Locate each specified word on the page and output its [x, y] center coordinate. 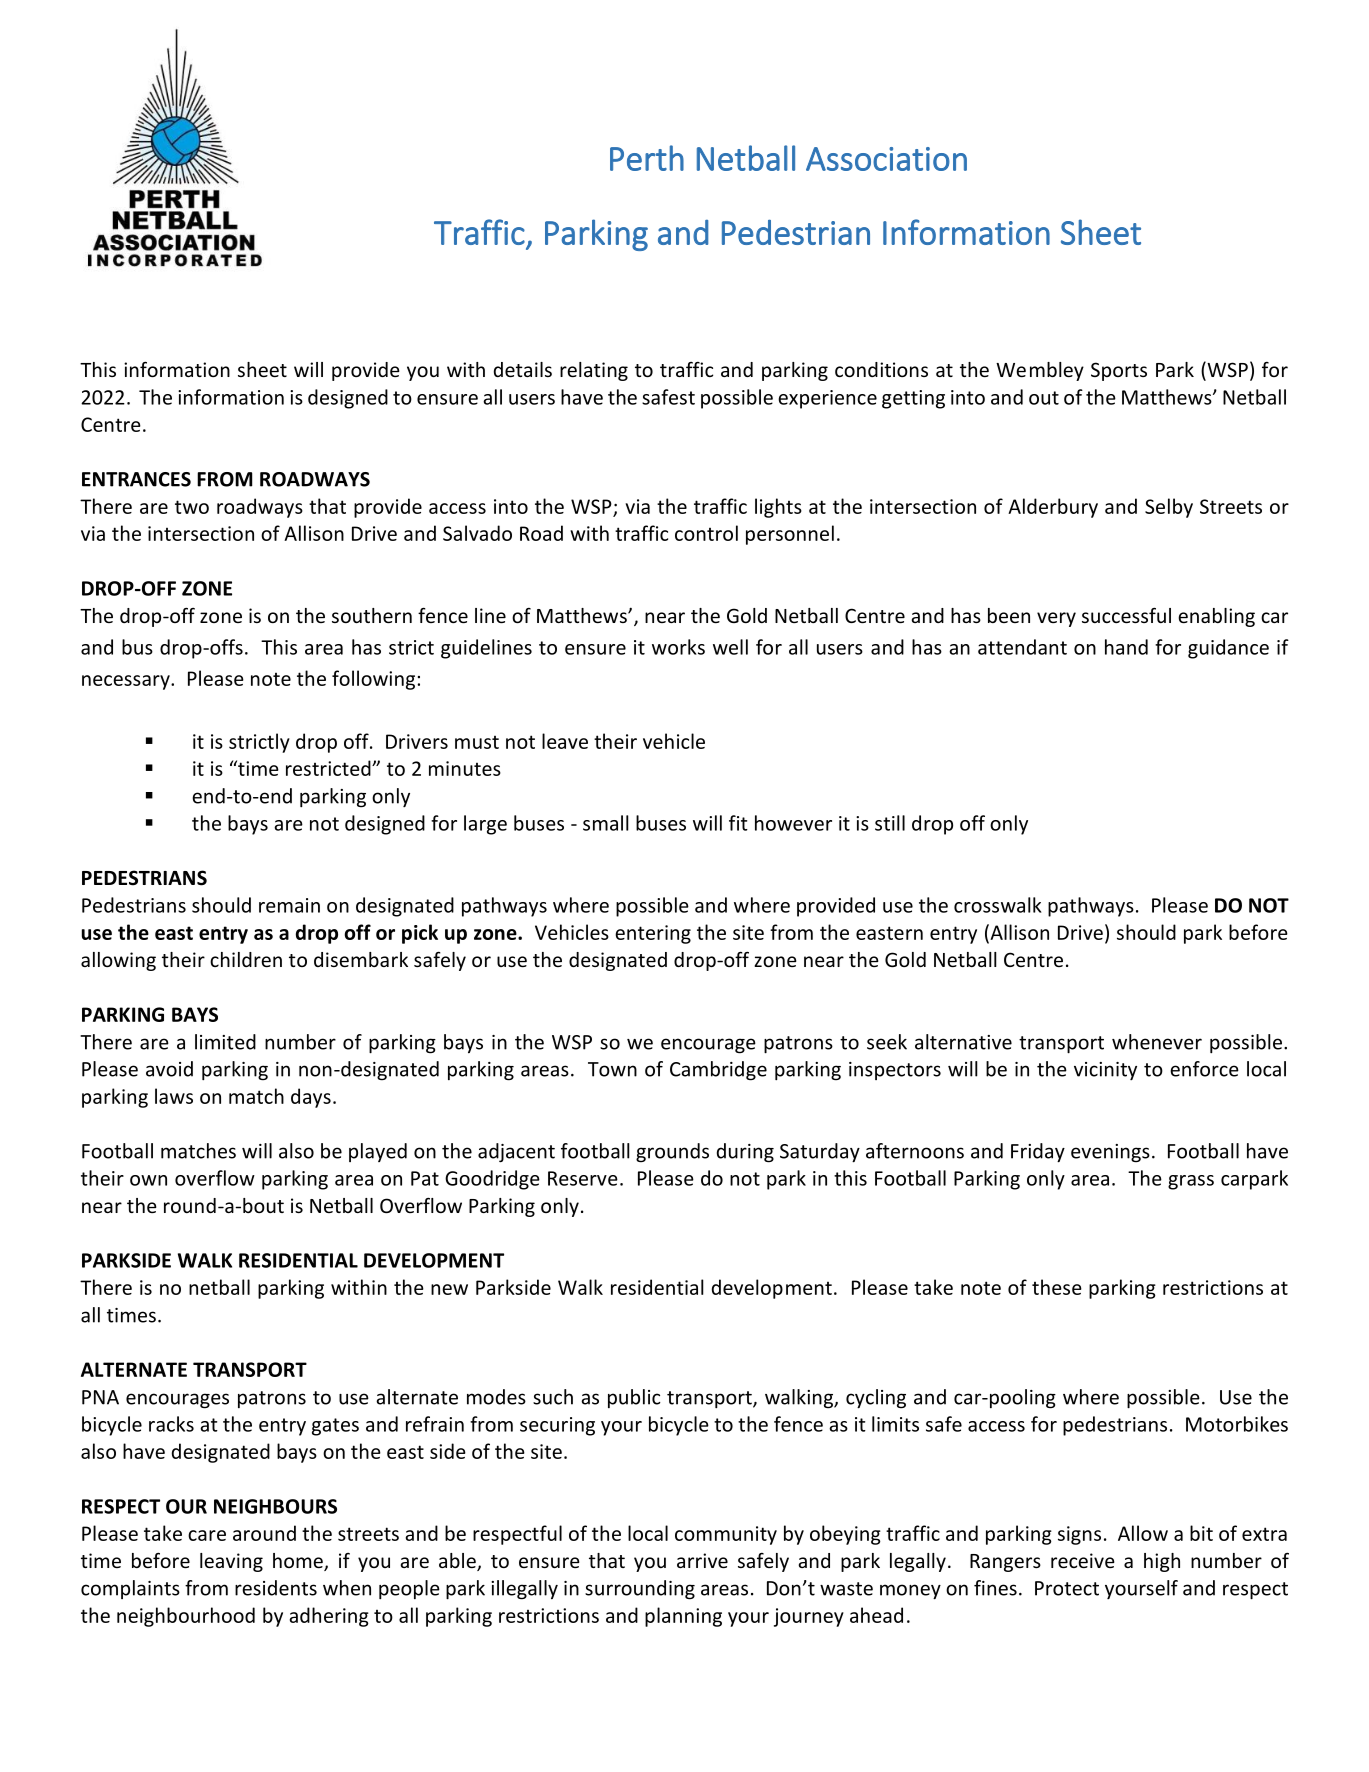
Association [886, 159]
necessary [127, 682]
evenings [1110, 1153]
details [523, 369]
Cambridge [718, 1071]
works [678, 647]
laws [174, 1096]
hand [1126, 647]
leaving [231, 1562]
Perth [647, 158]
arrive [702, 1560]
